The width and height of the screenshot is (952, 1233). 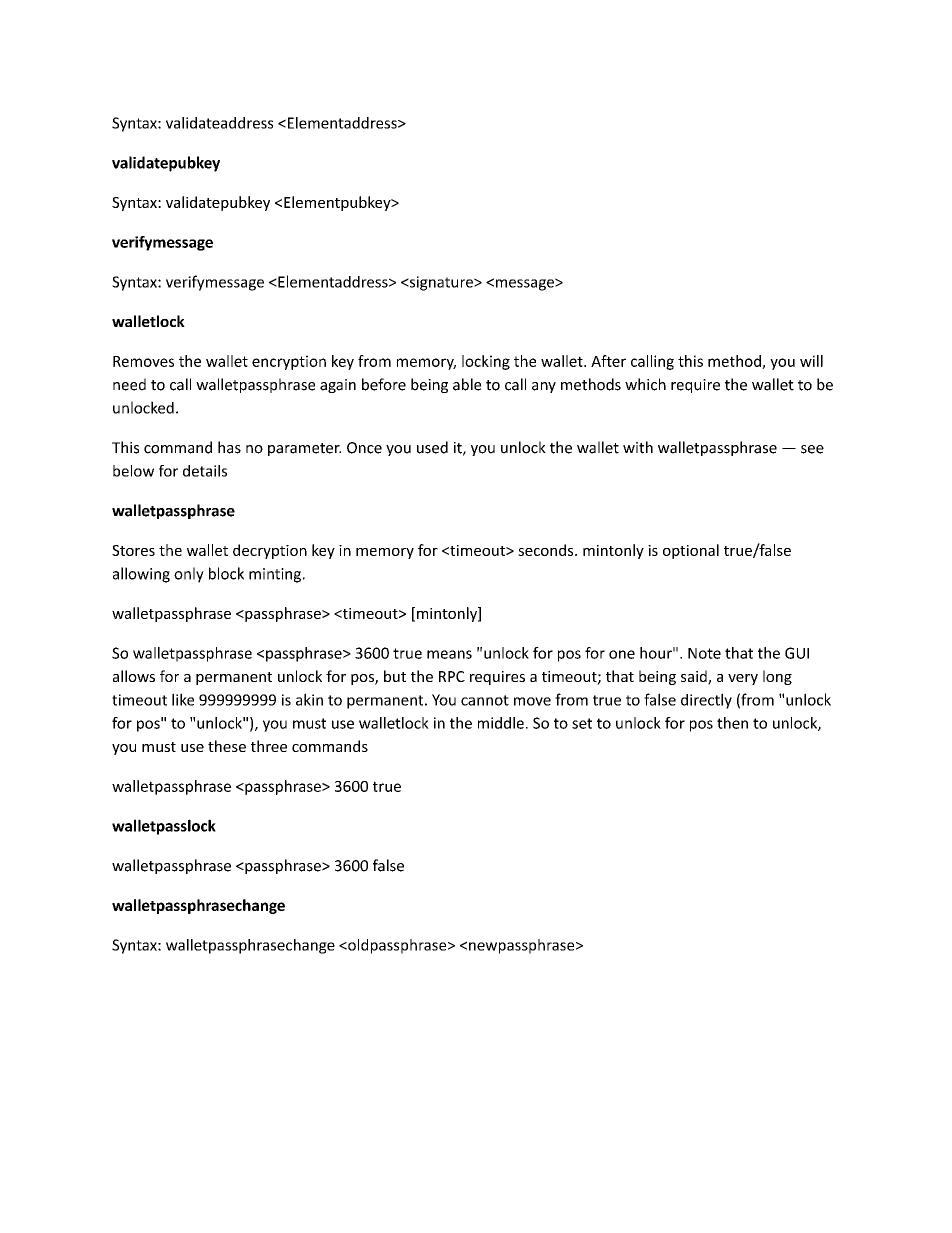 I want to click on decryption, so click(x=270, y=551).
